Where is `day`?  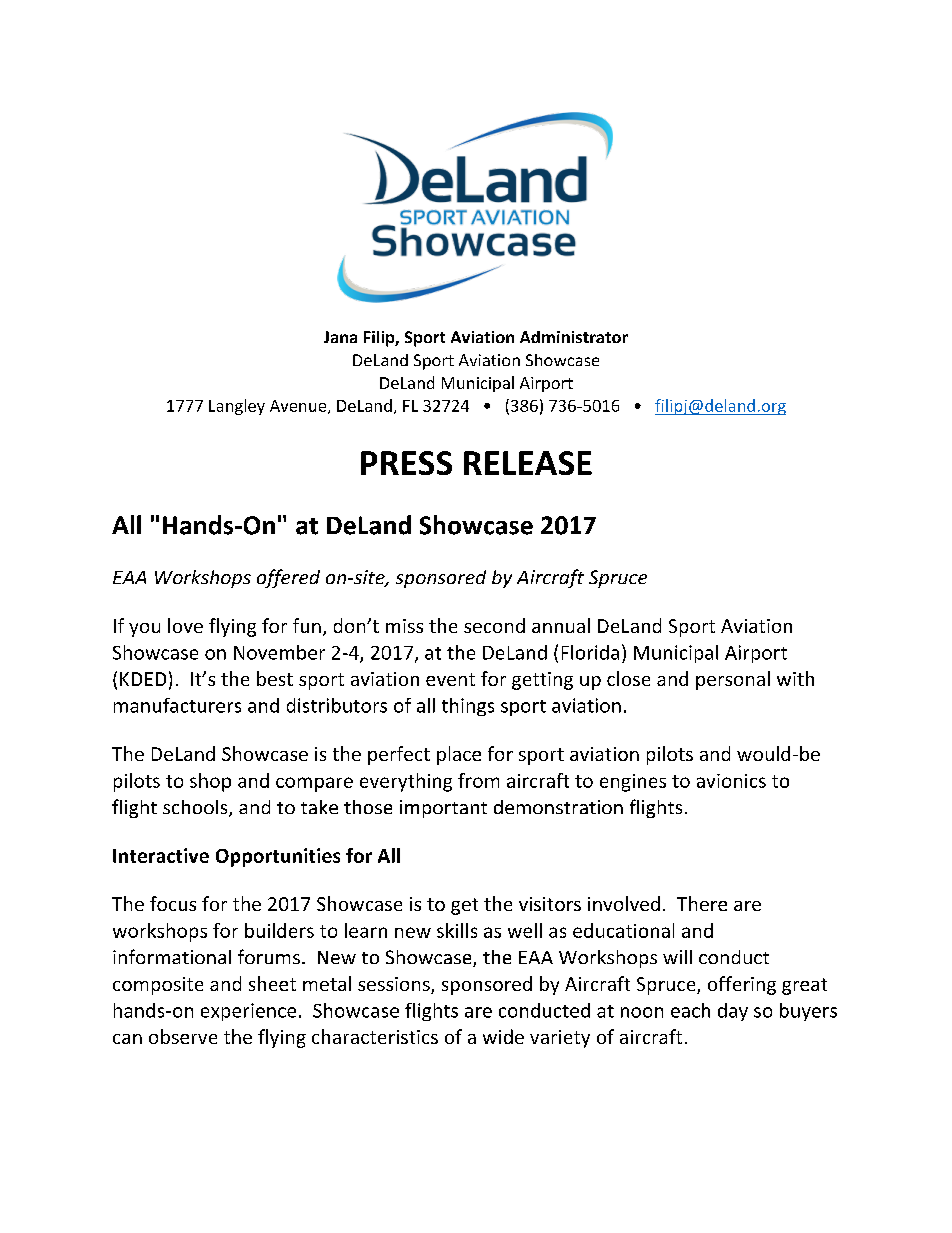 day is located at coordinates (733, 1012).
